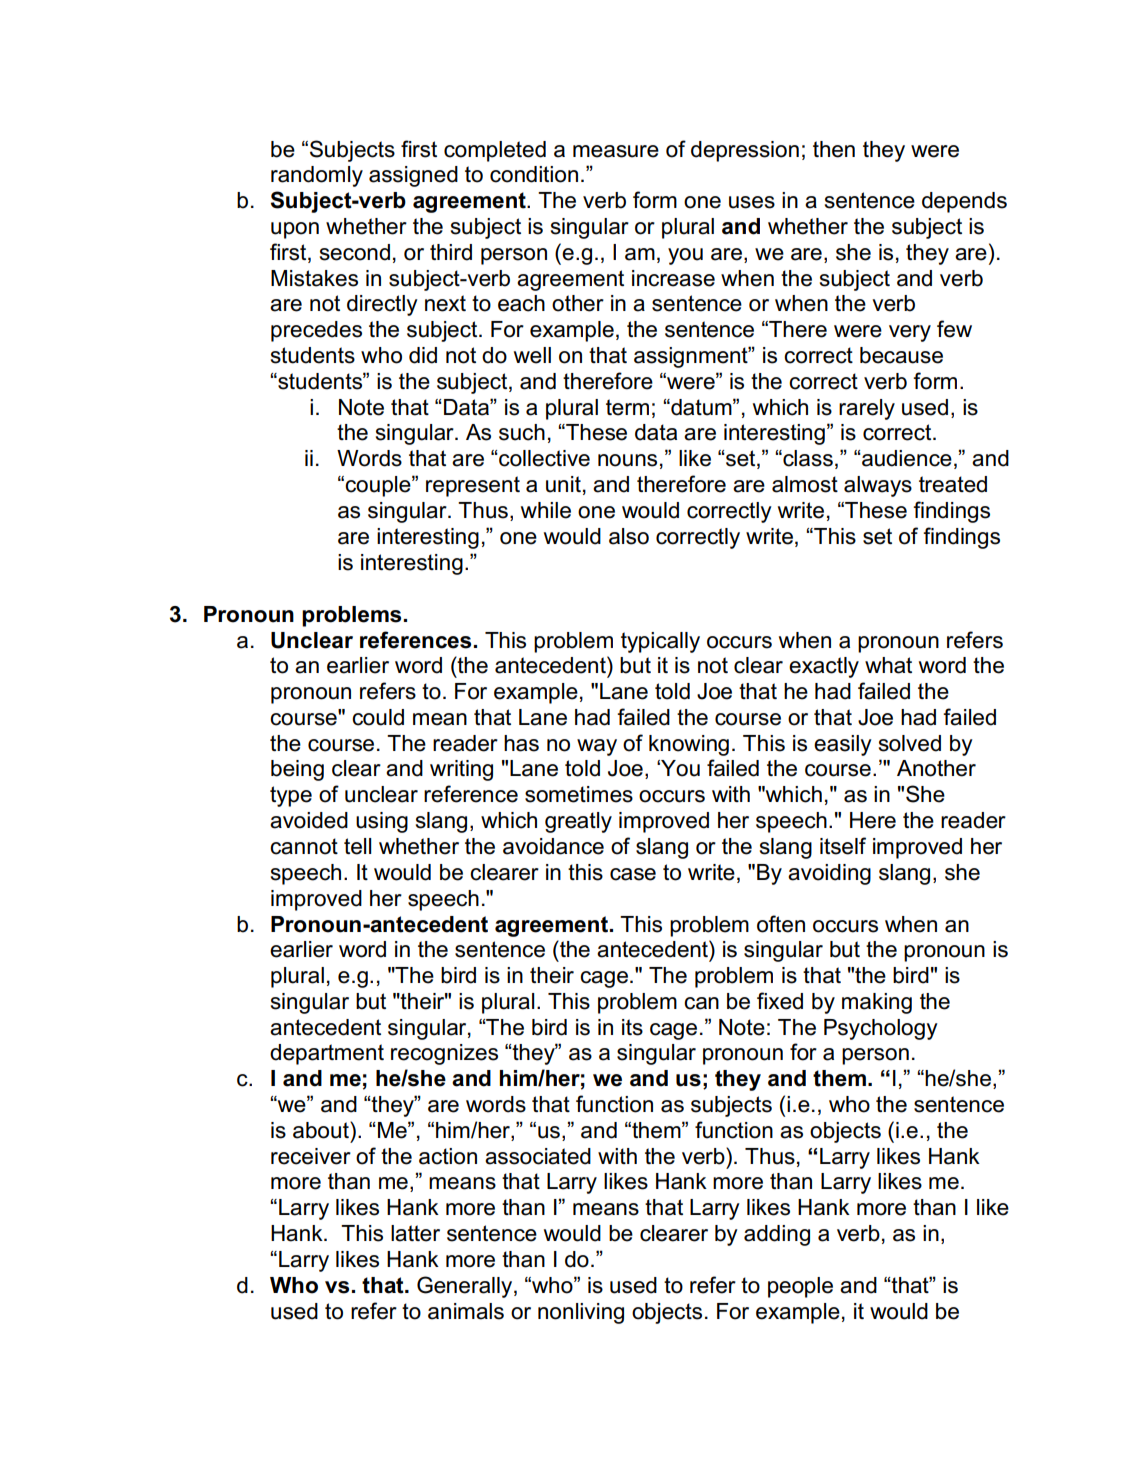  I want to click on latter, so click(415, 1233).
